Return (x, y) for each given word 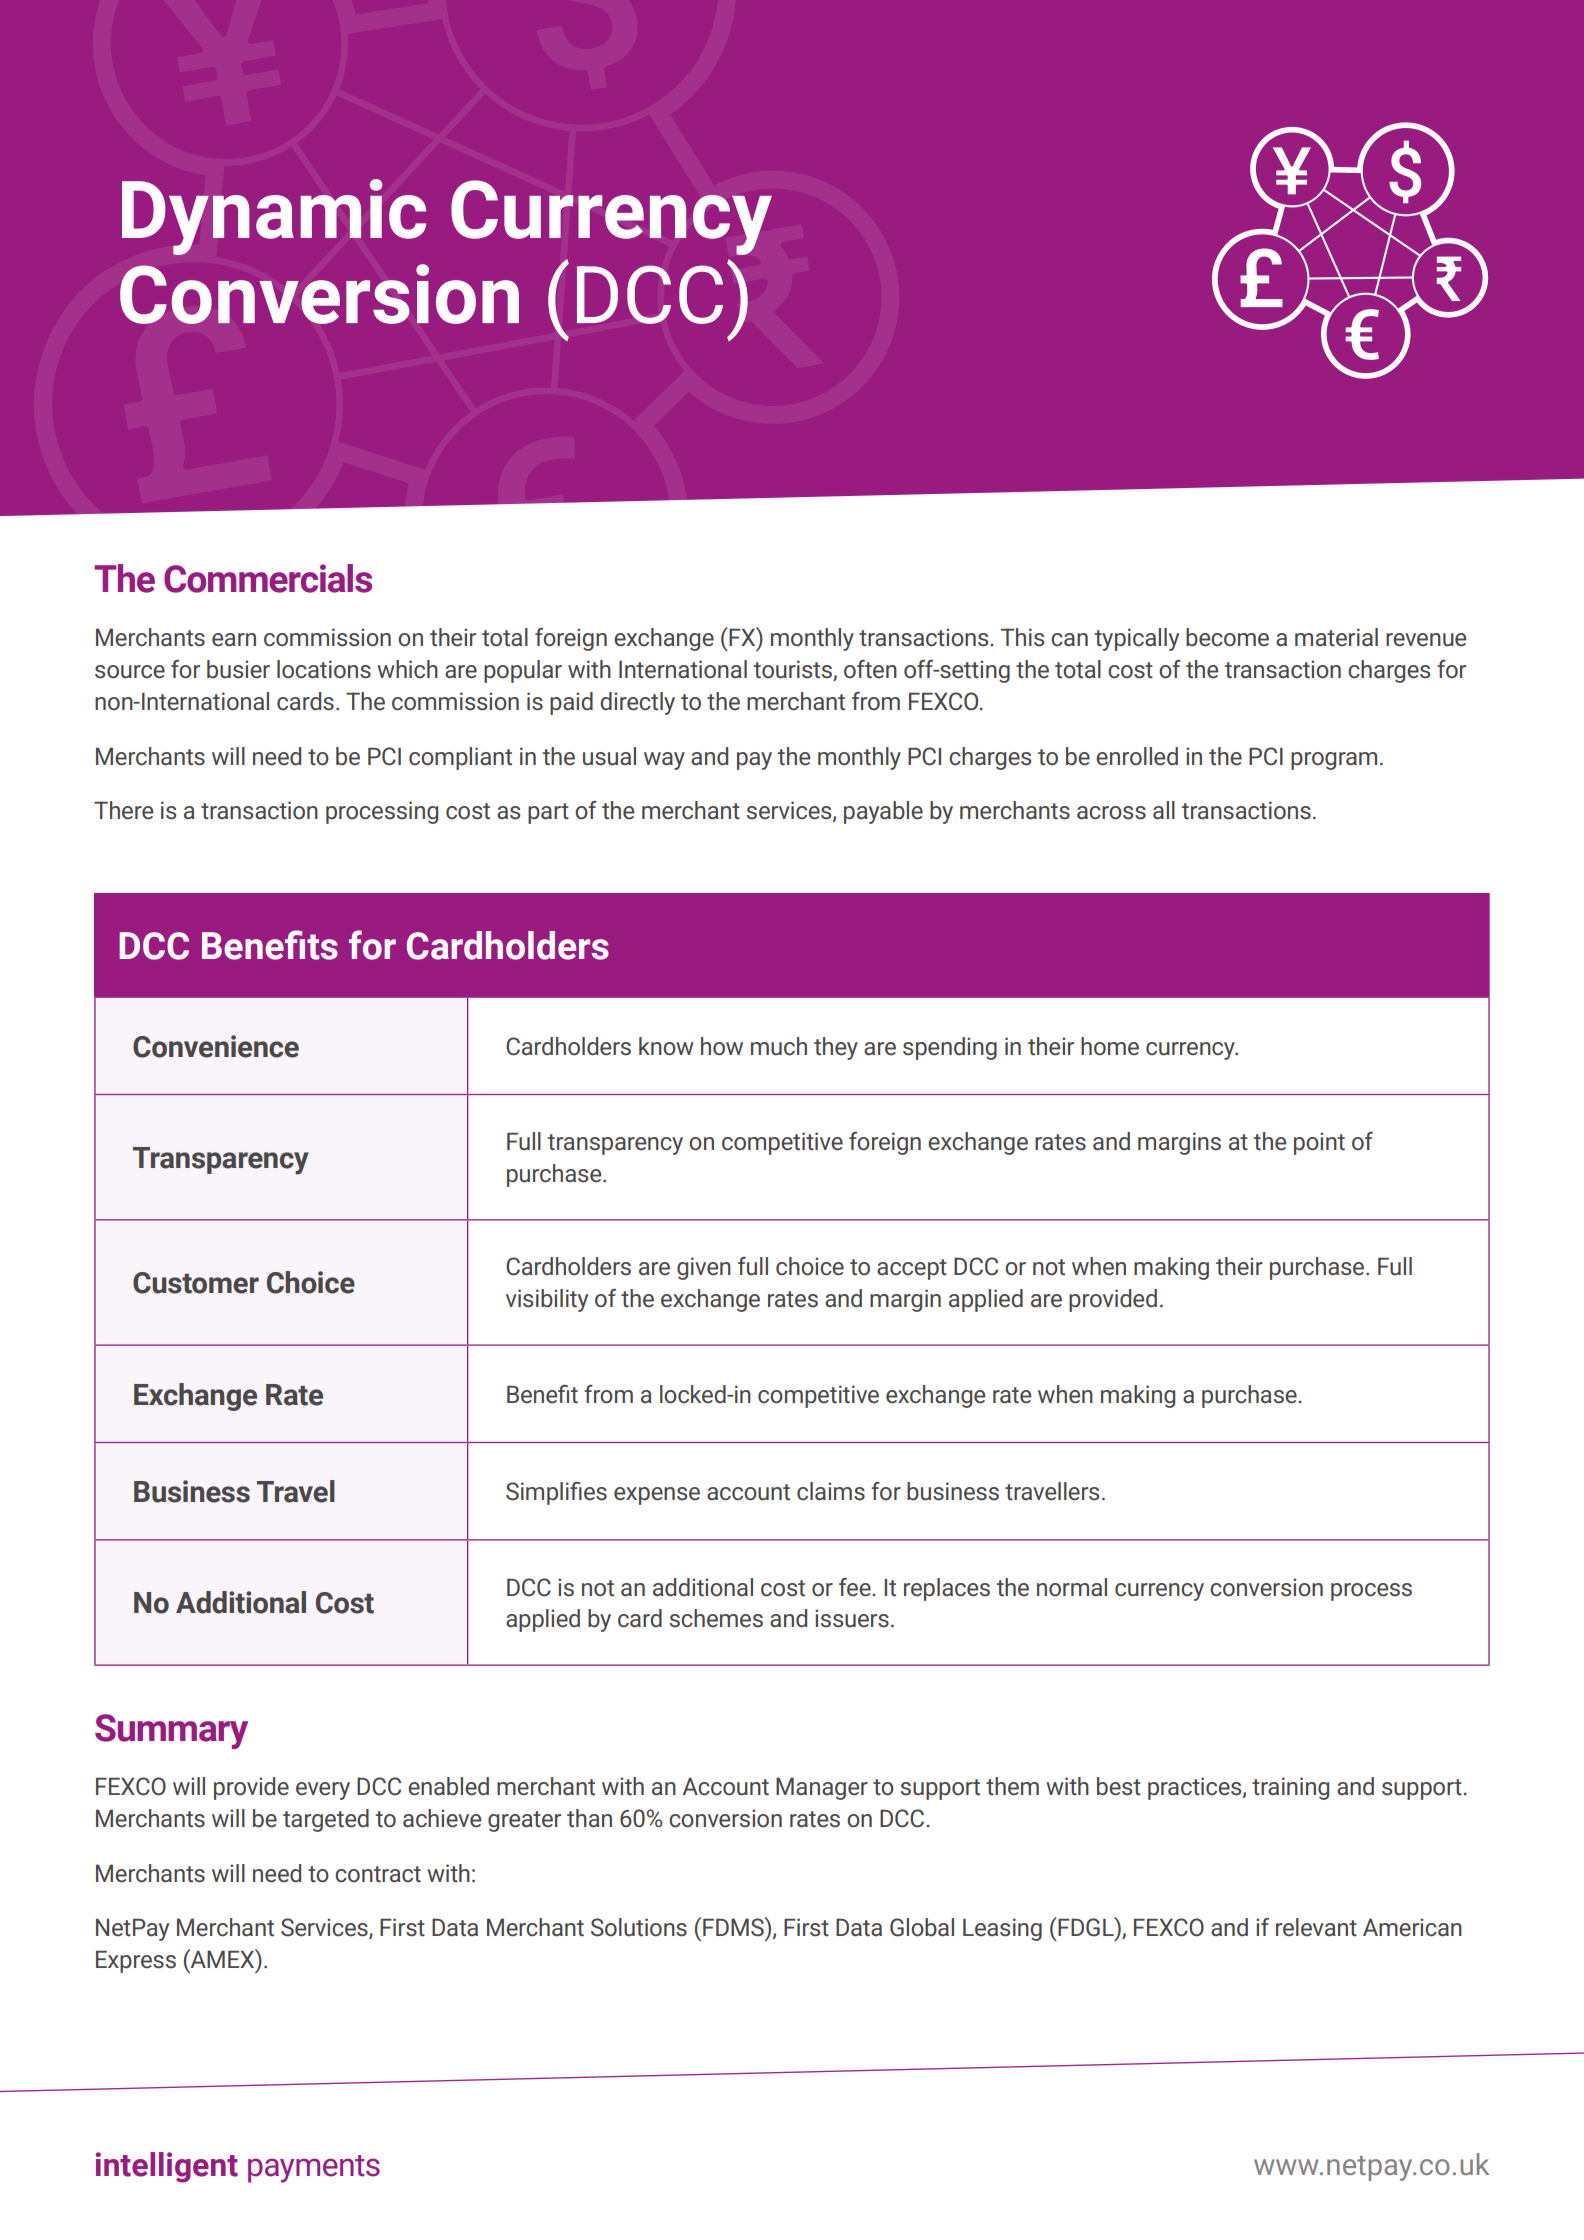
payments (314, 2169)
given (704, 1268)
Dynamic (274, 217)
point (1319, 1143)
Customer (196, 1283)
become (1227, 637)
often (870, 669)
